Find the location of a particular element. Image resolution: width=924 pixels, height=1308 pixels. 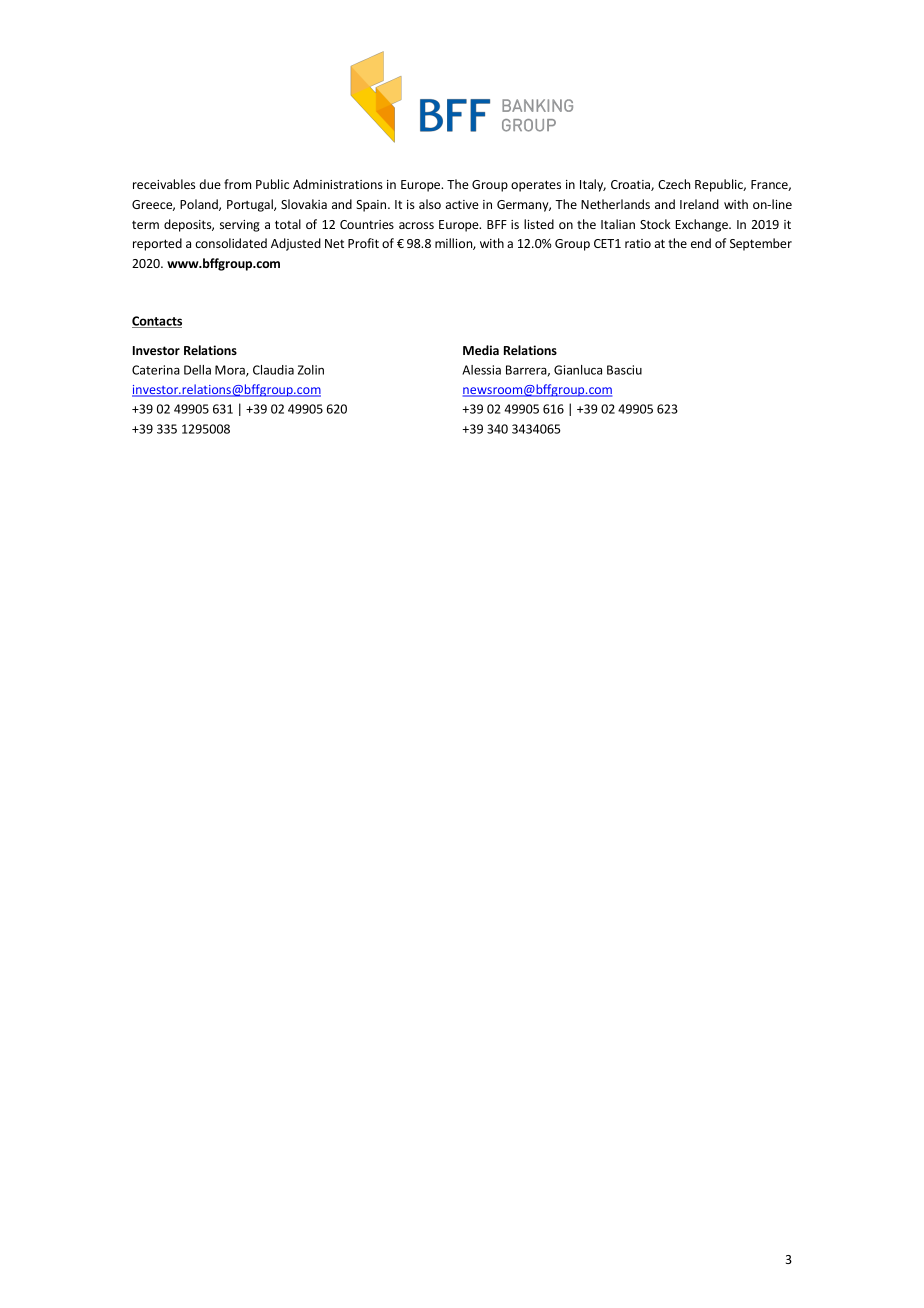

end is located at coordinates (701, 243).
